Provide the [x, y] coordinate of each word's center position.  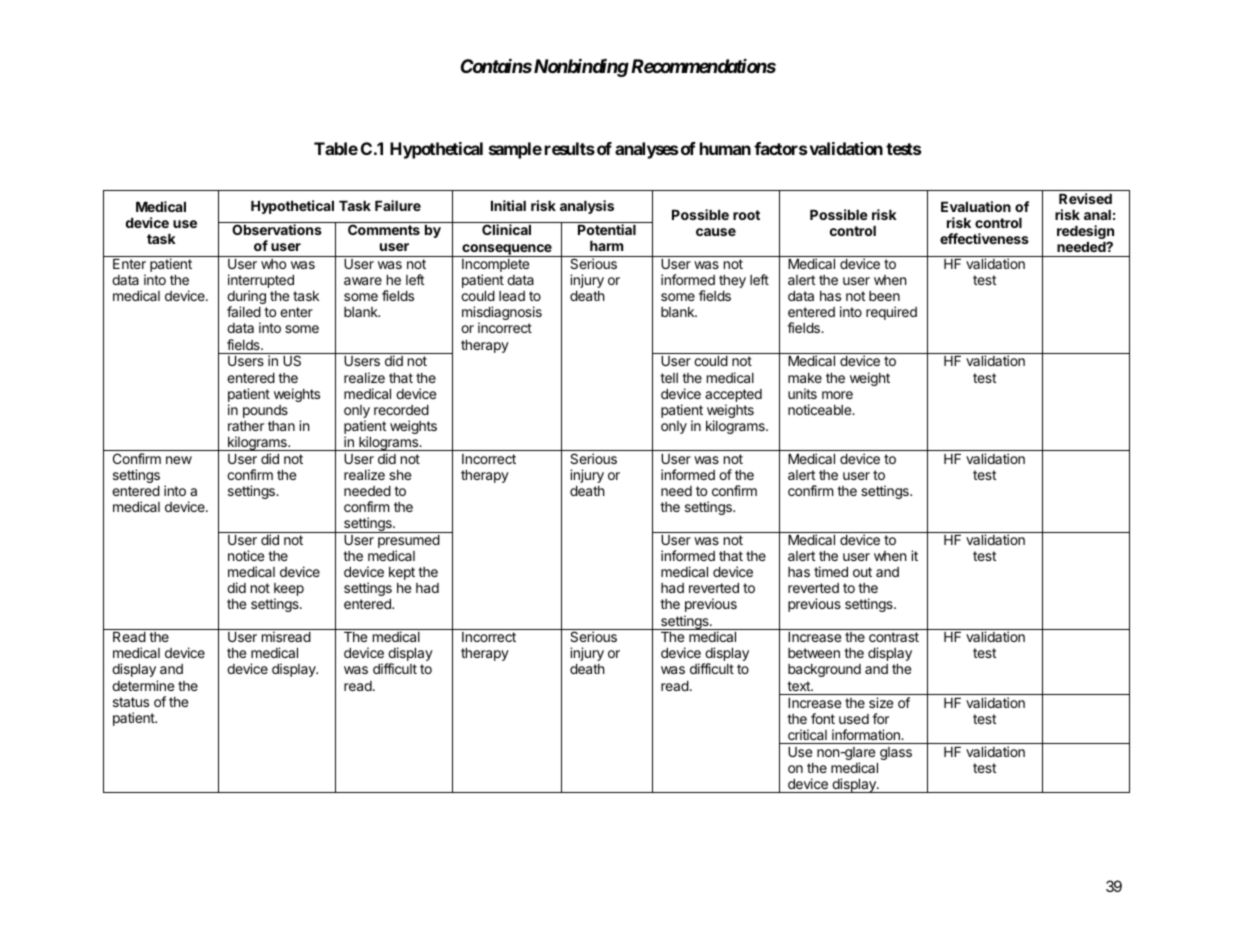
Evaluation [976, 206]
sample [515, 150]
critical [807, 734]
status [131, 702]
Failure [398, 205]
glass [896, 753]
